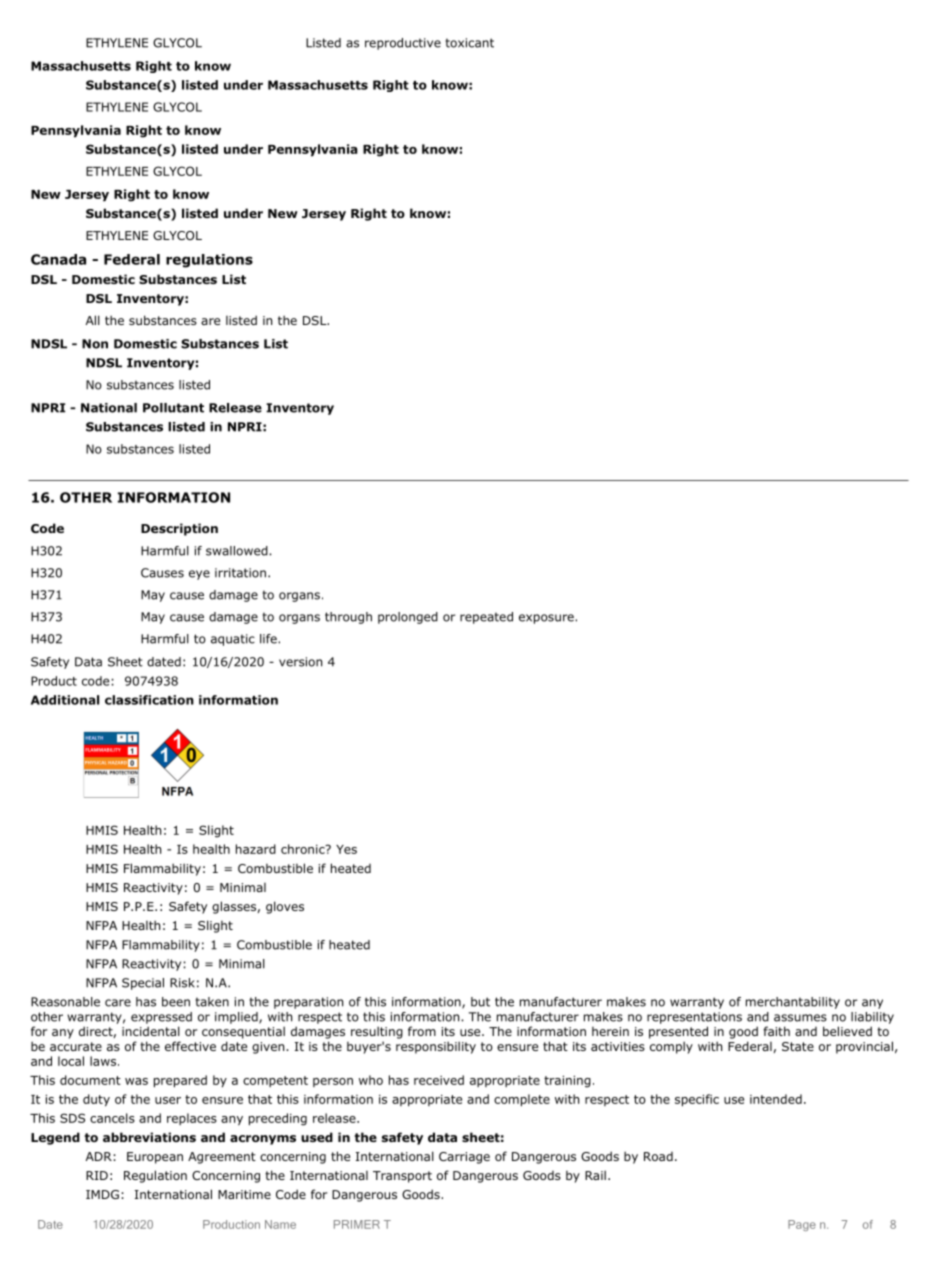 The width and height of the screenshot is (932, 1288). What do you see at coordinates (547, 619) in the screenshot?
I see `exposure` at bounding box center [547, 619].
